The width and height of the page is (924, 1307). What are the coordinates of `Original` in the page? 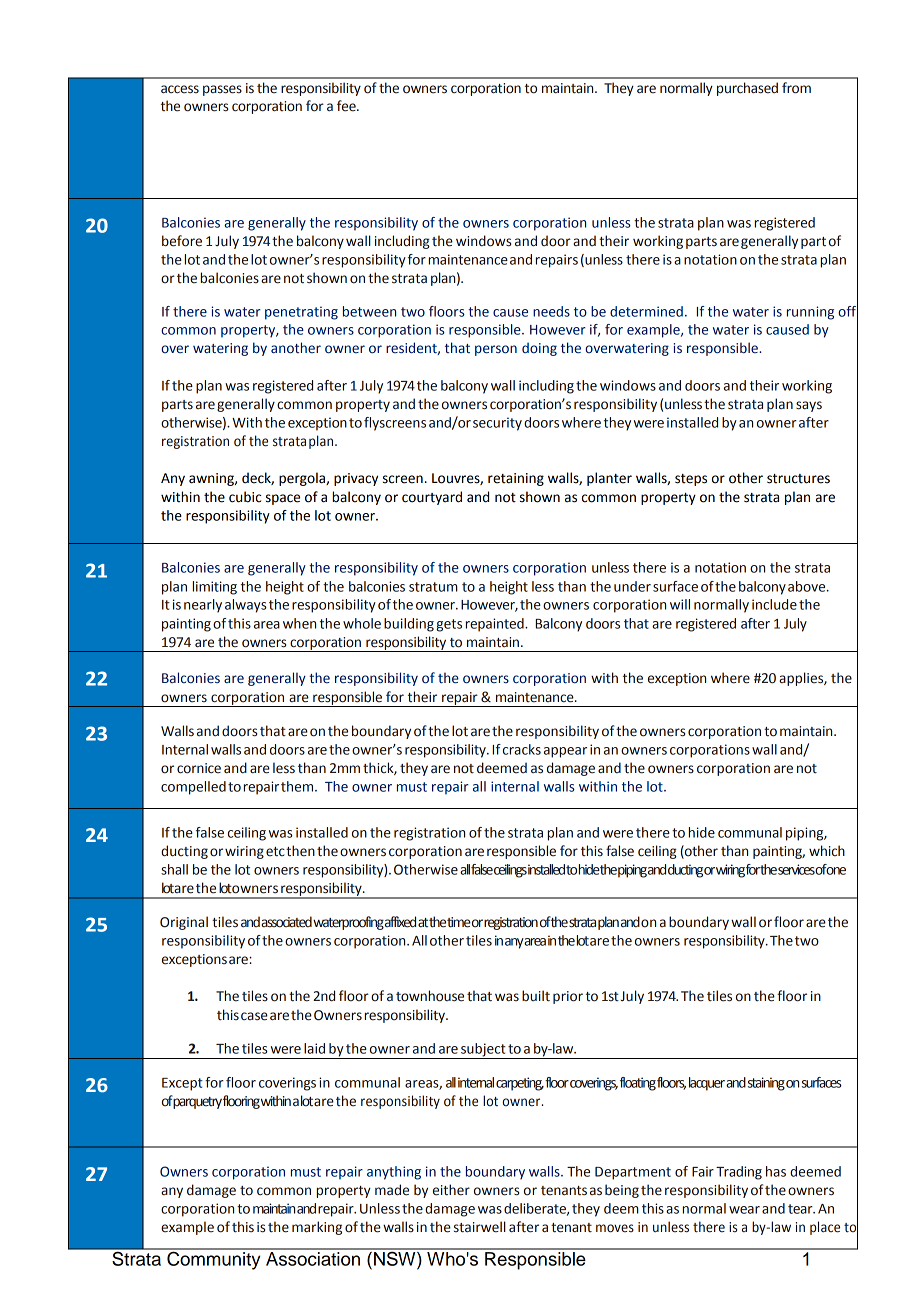 It's located at (184, 923).
